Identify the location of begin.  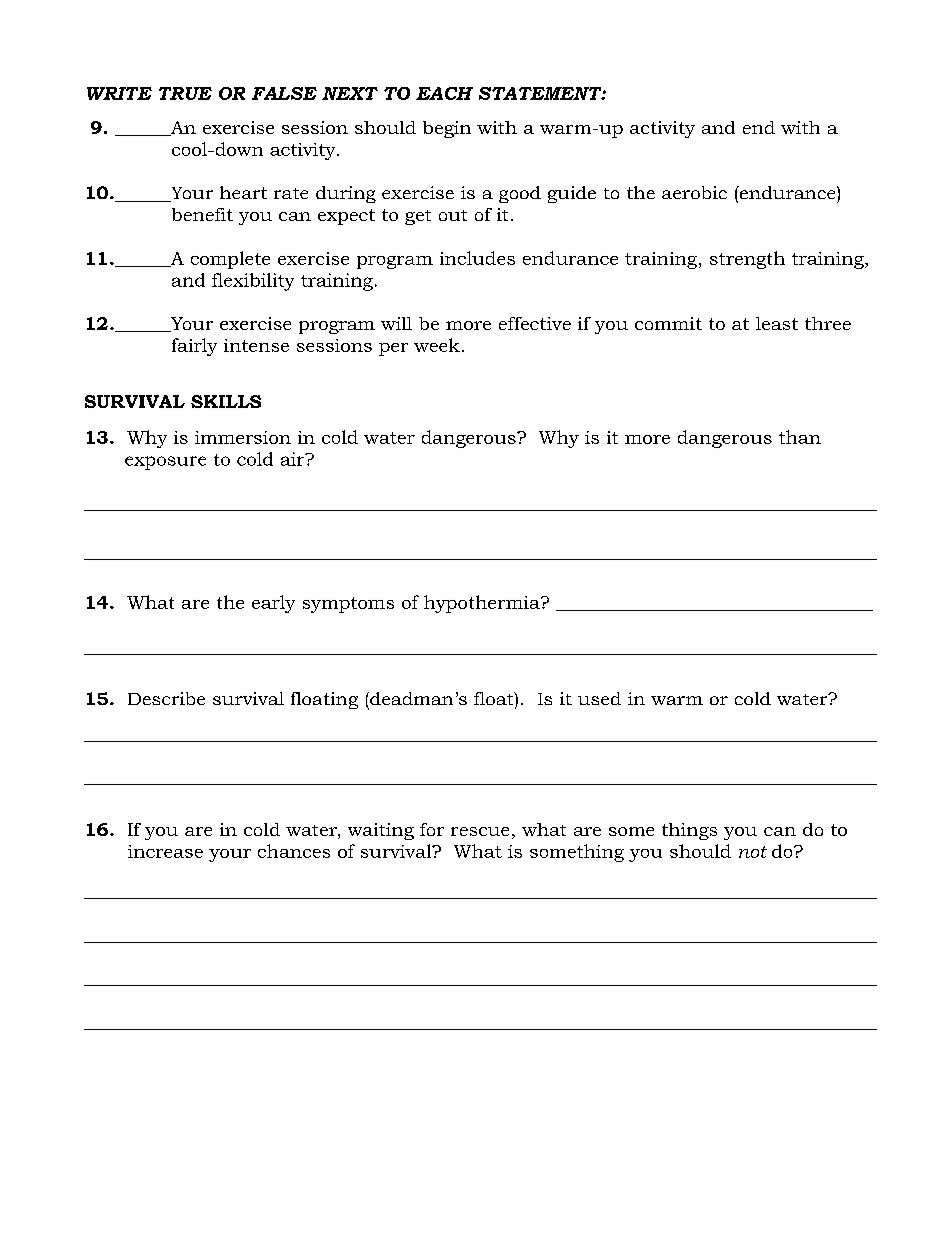
(447, 129).
